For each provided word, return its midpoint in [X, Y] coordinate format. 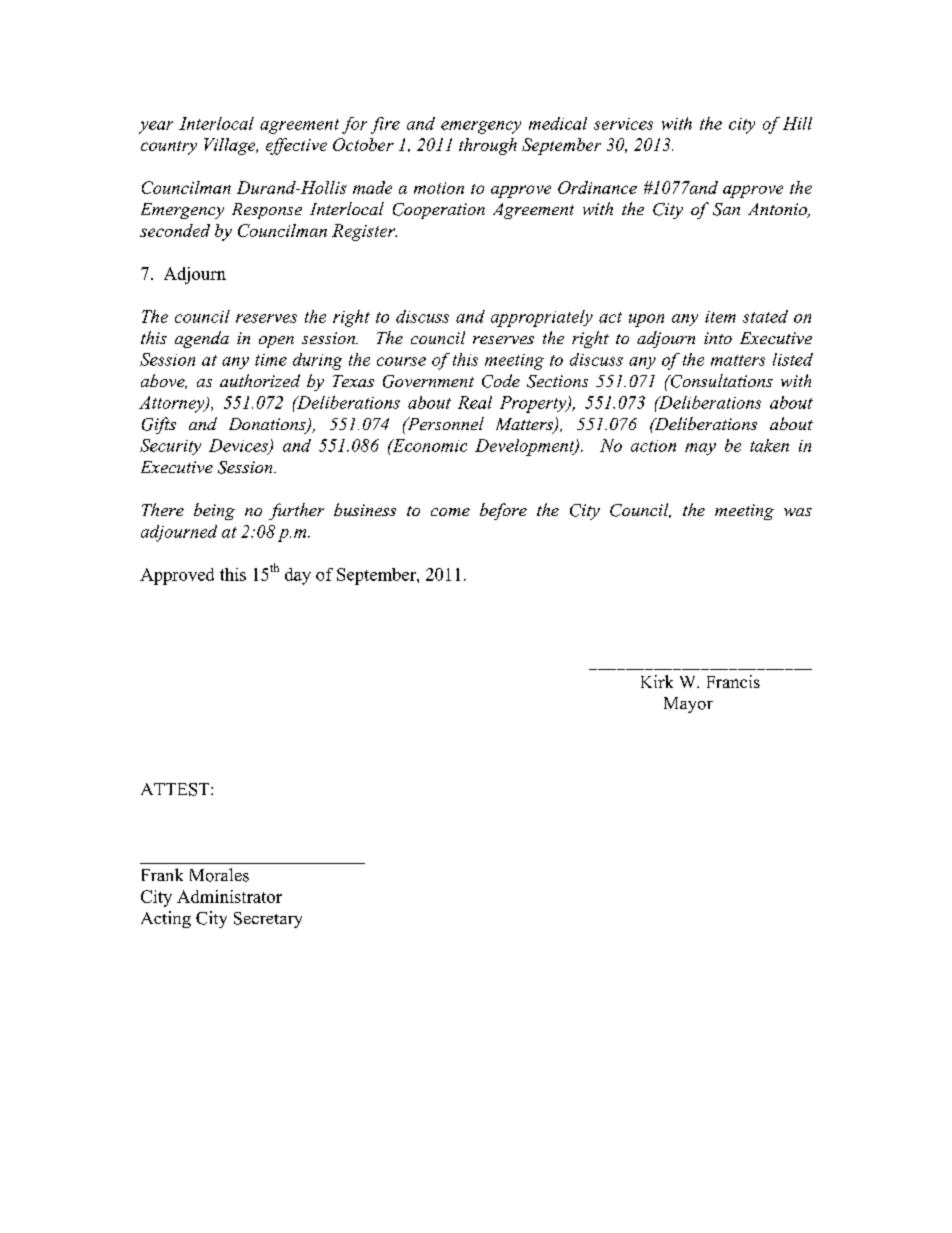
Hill [797, 123]
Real [475, 402]
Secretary [268, 920]
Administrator [229, 896]
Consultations [720, 381]
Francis [733, 681]
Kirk [657, 681]
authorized [260, 380]
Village [231, 146]
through [488, 146]
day [298, 576]
